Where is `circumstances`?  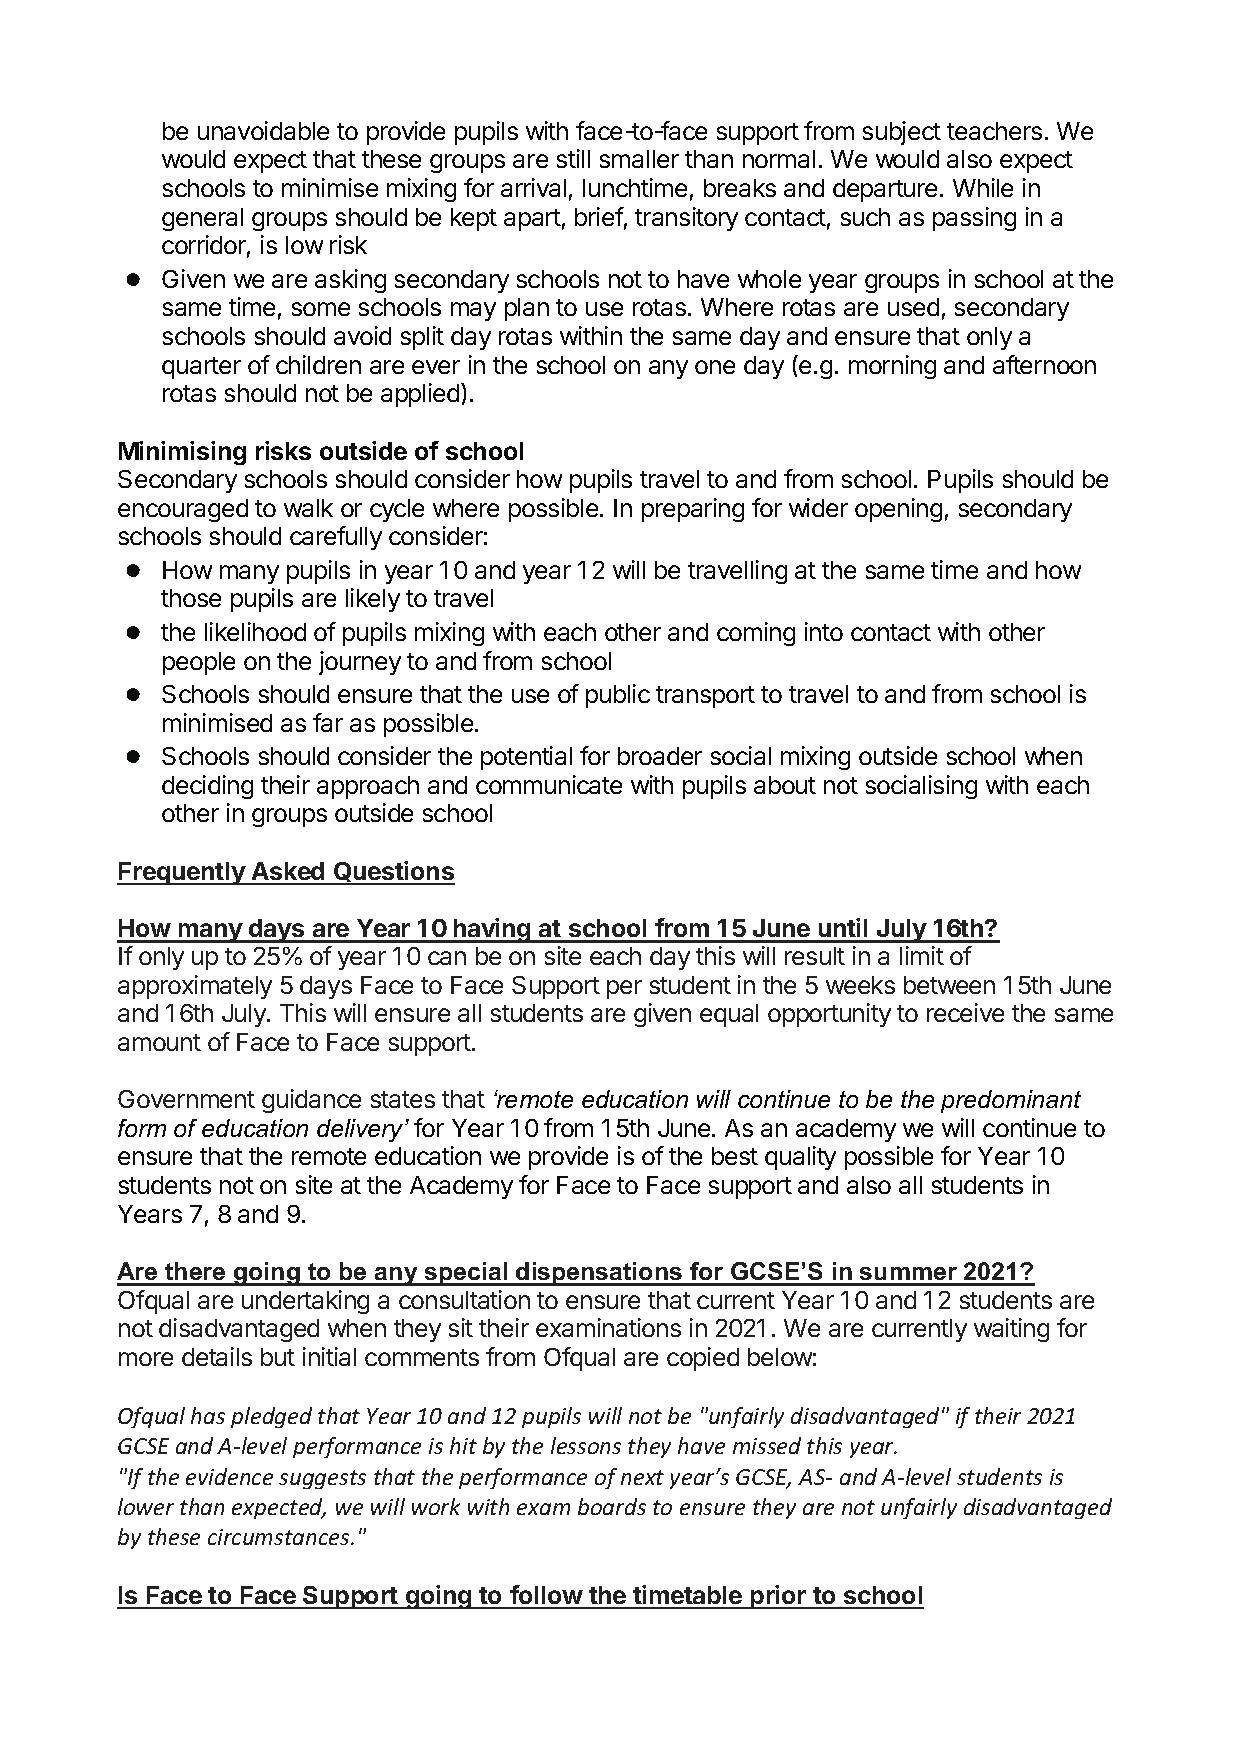 circumstances is located at coordinates (280, 1537).
